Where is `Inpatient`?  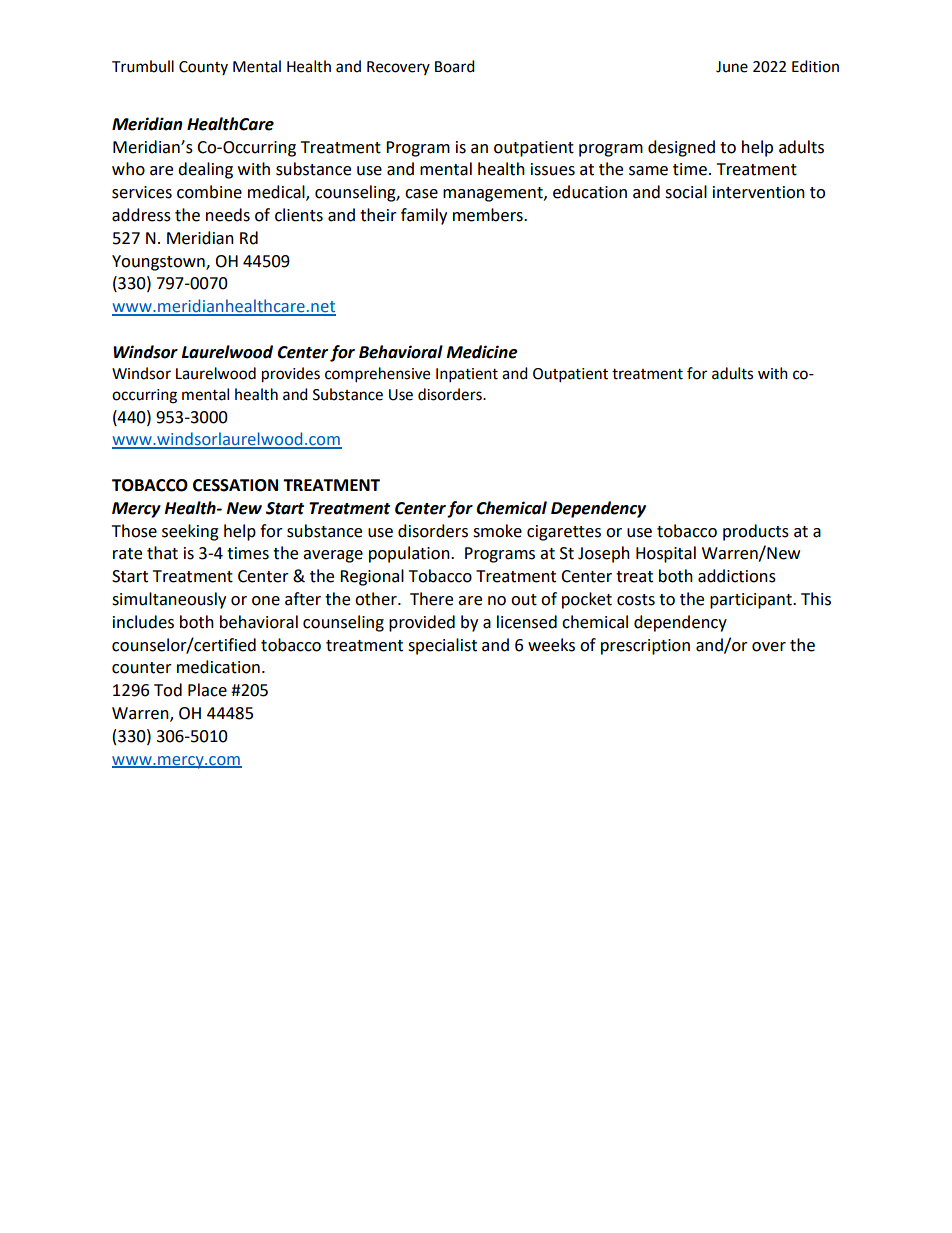
Inpatient is located at coordinates (467, 375).
